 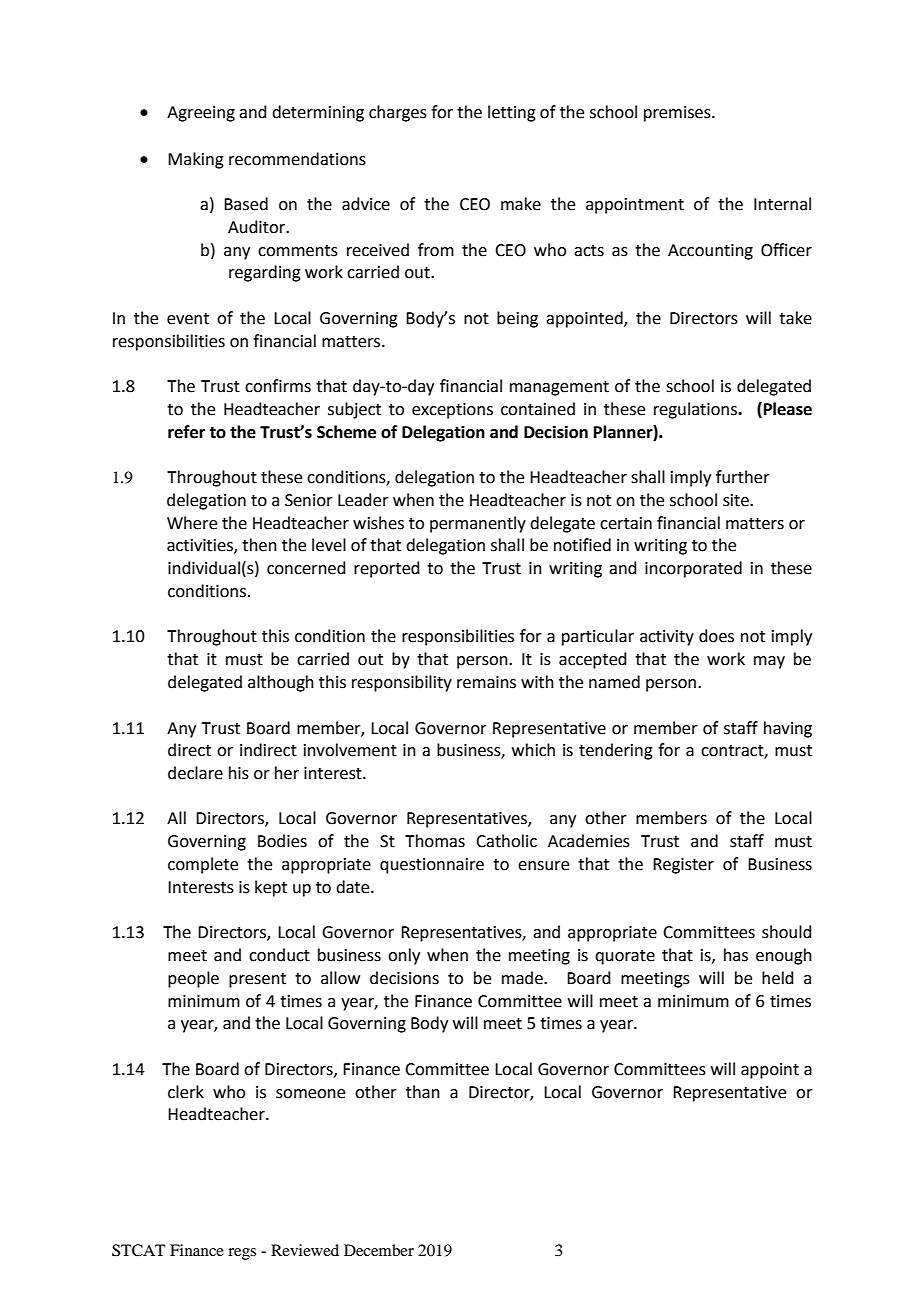 I want to click on incorporated, so click(x=693, y=569).
